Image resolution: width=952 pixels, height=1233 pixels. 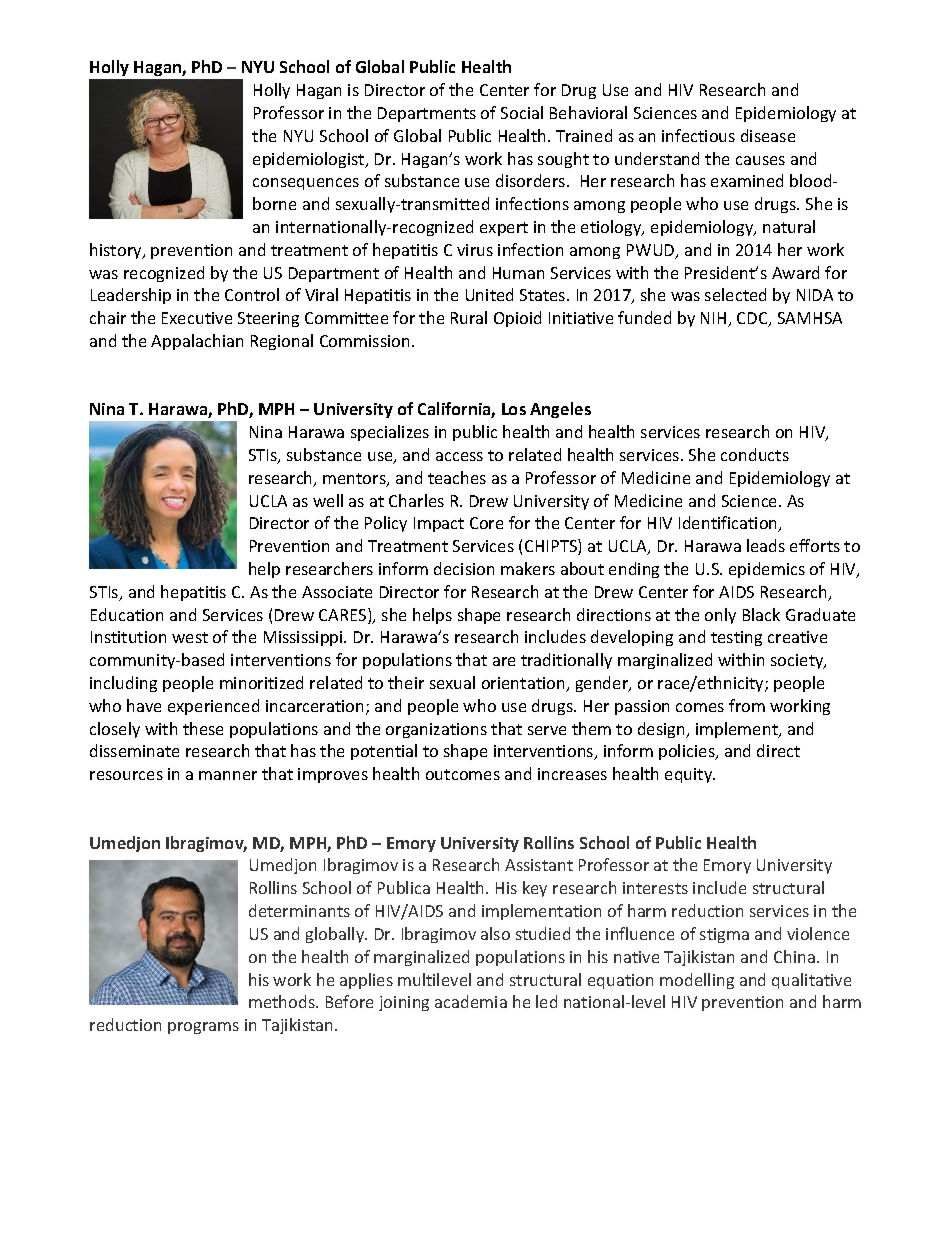 What do you see at coordinates (747, 705) in the screenshot?
I see `from` at bounding box center [747, 705].
